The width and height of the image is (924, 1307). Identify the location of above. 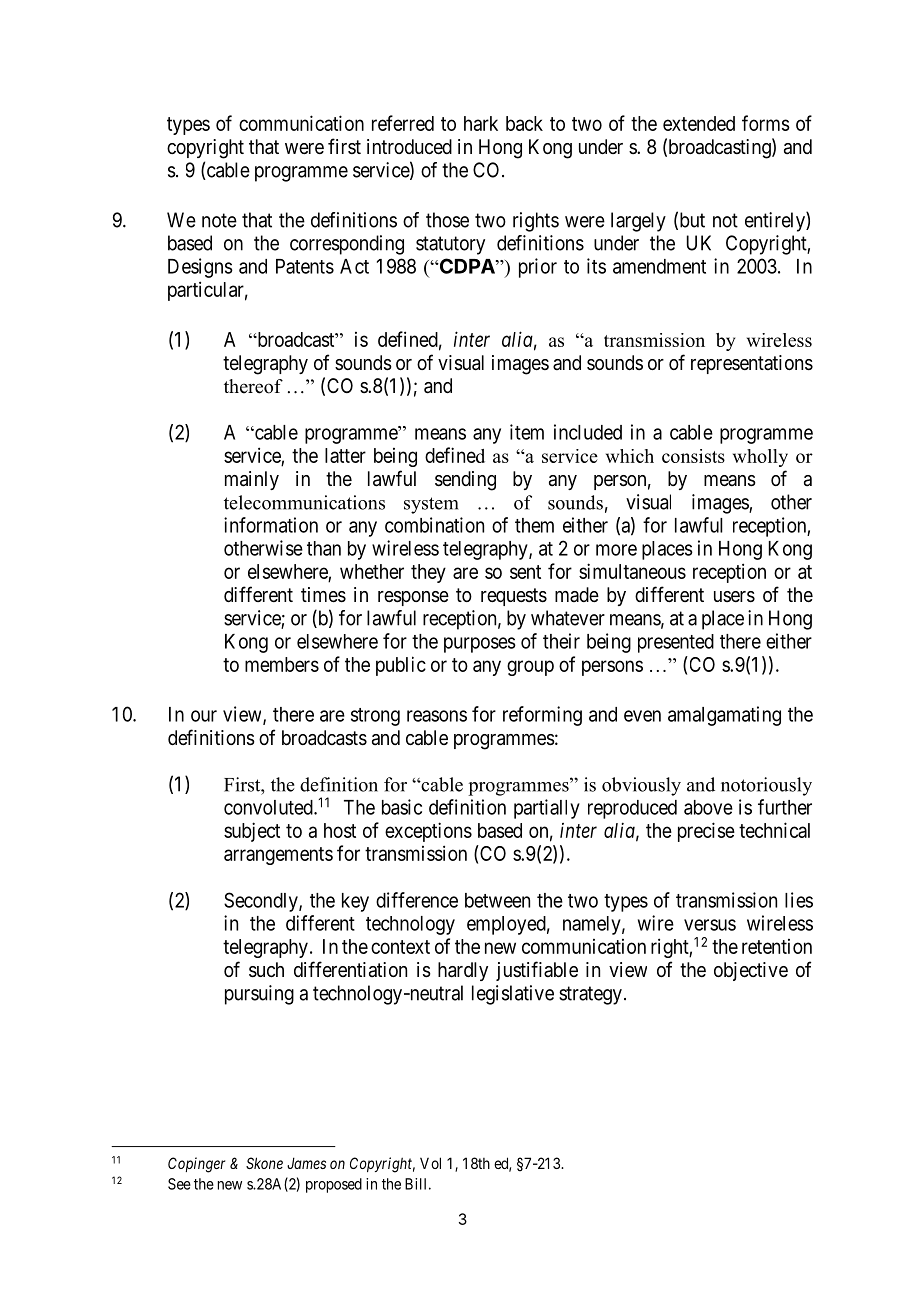
(708, 807).
